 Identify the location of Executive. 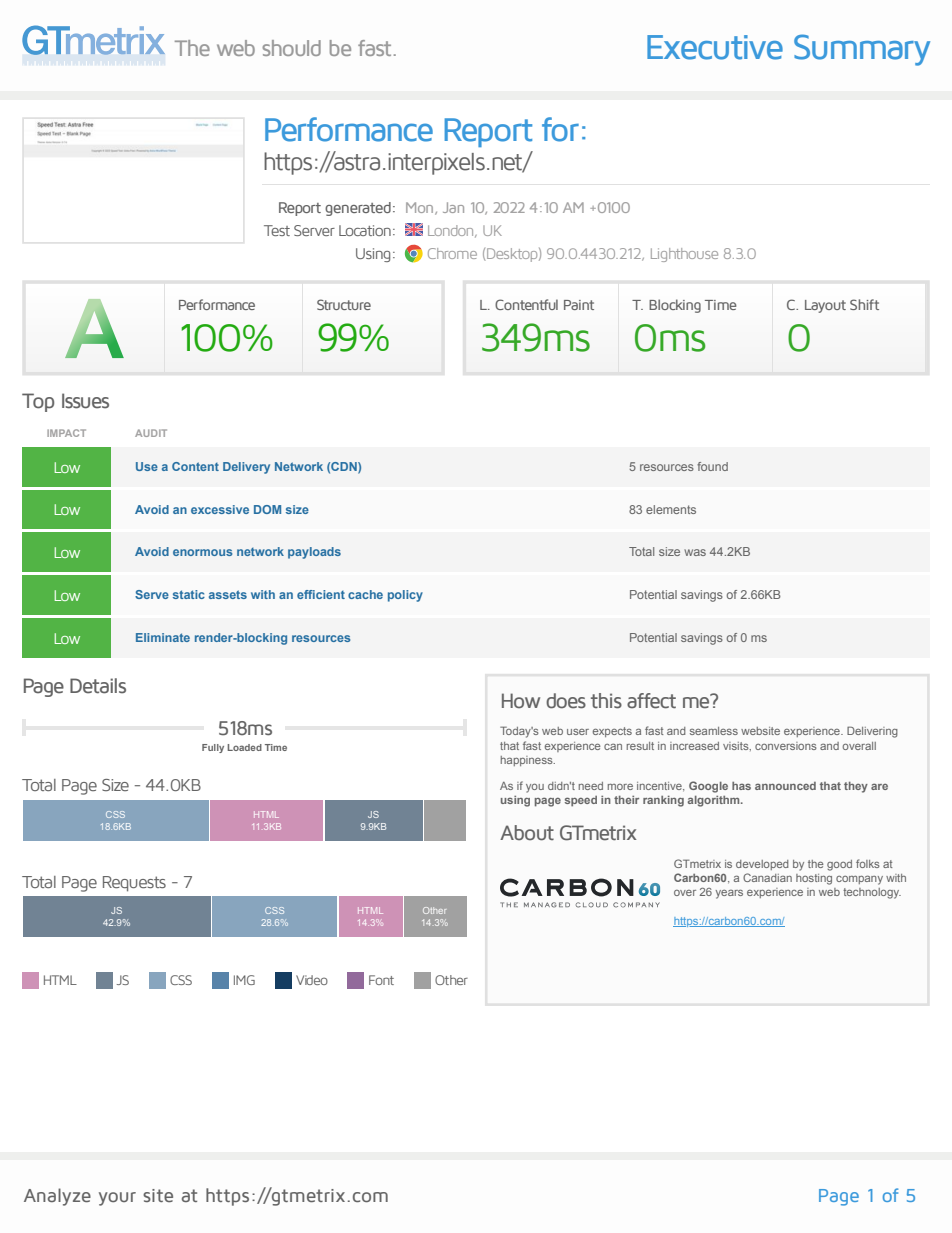
(715, 47).
